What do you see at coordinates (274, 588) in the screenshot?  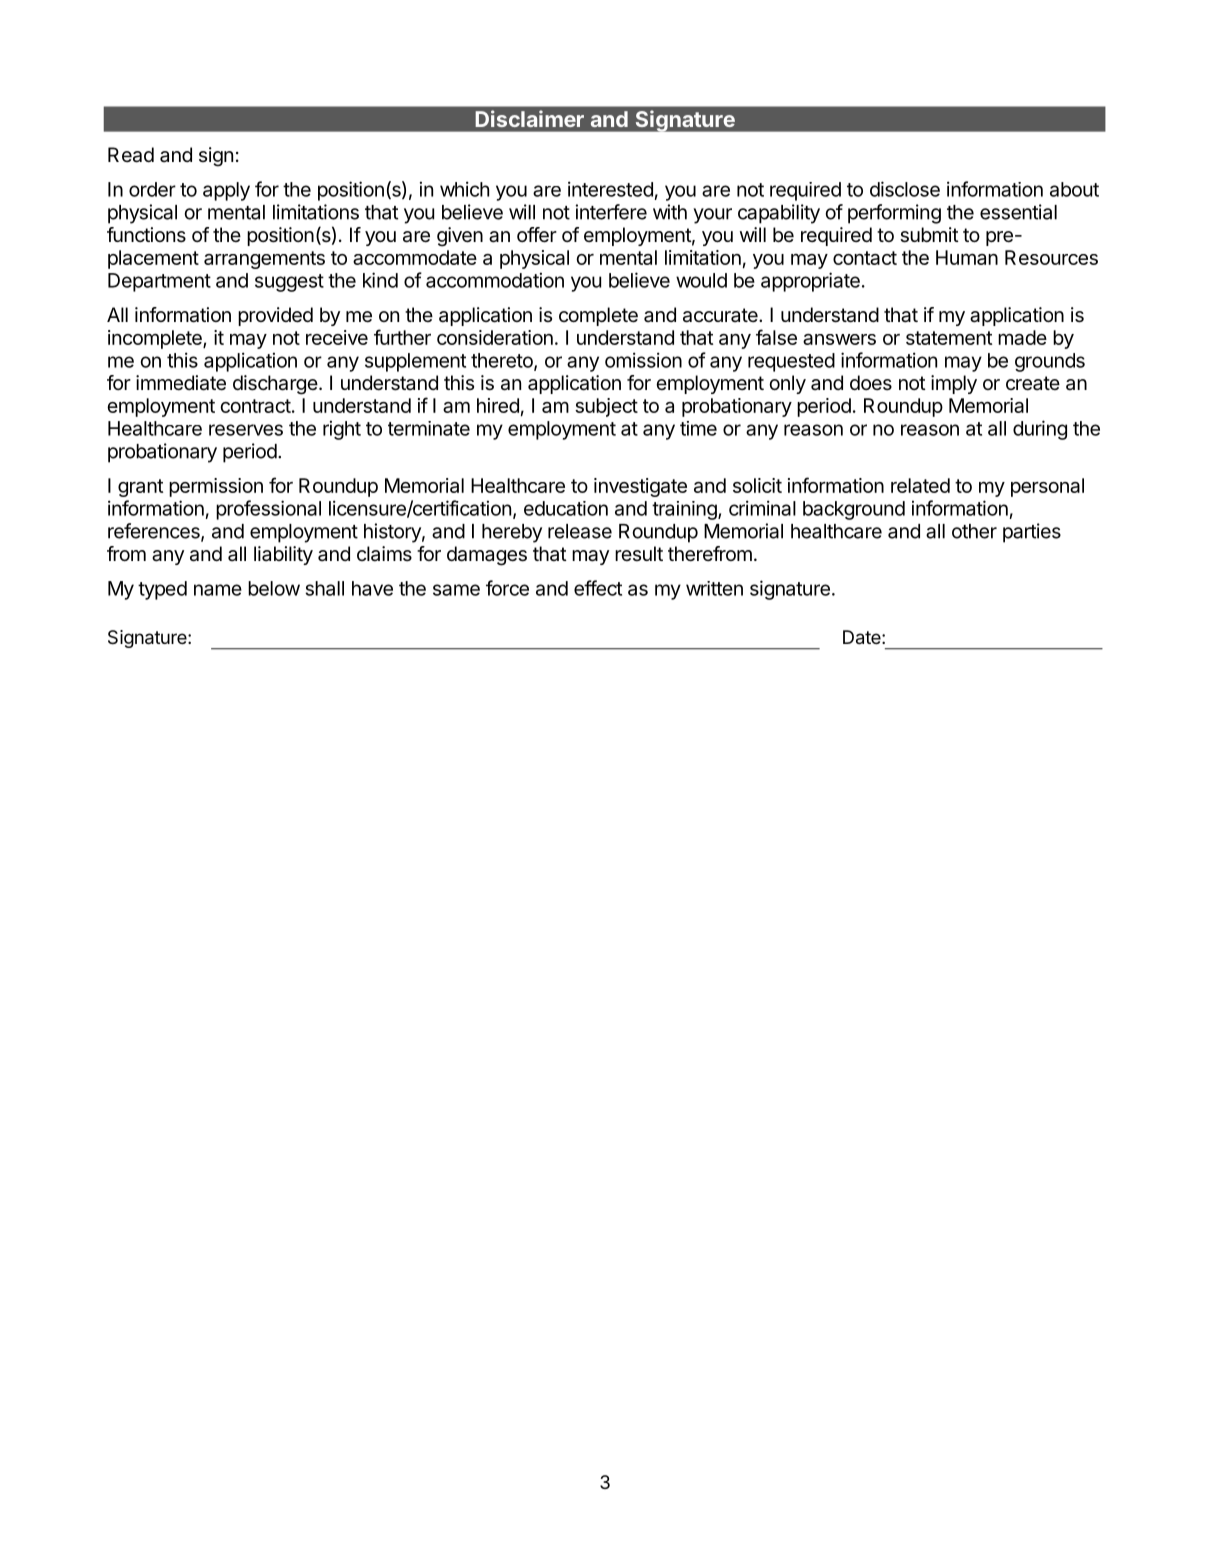 I see `below` at bounding box center [274, 588].
